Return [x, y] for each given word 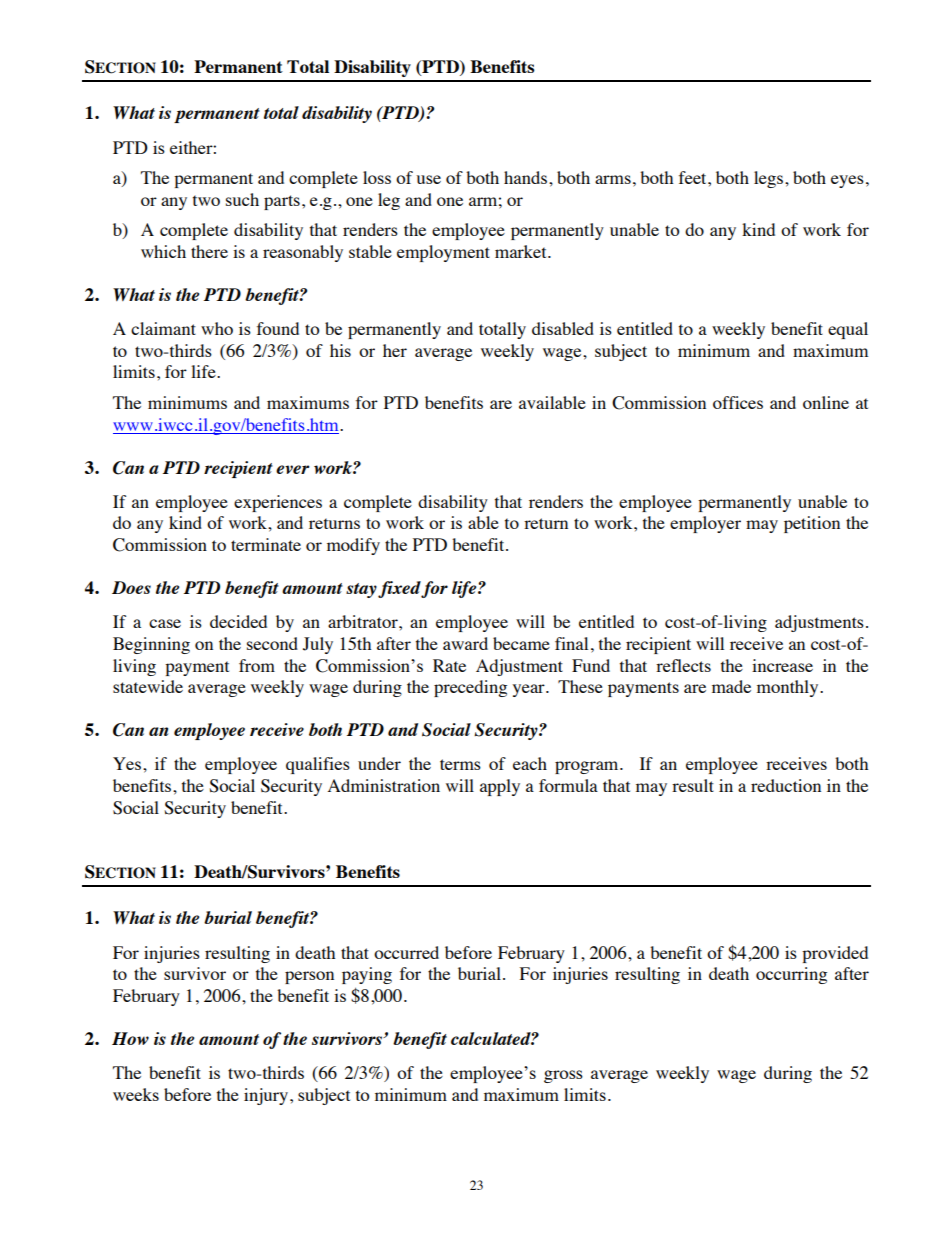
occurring [791, 975]
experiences [278, 503]
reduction [786, 785]
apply [500, 787]
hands [527, 177]
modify [353, 546]
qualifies [318, 765]
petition [812, 524]
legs [768, 179]
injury [267, 1096]
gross [563, 1076]
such [242, 199]
